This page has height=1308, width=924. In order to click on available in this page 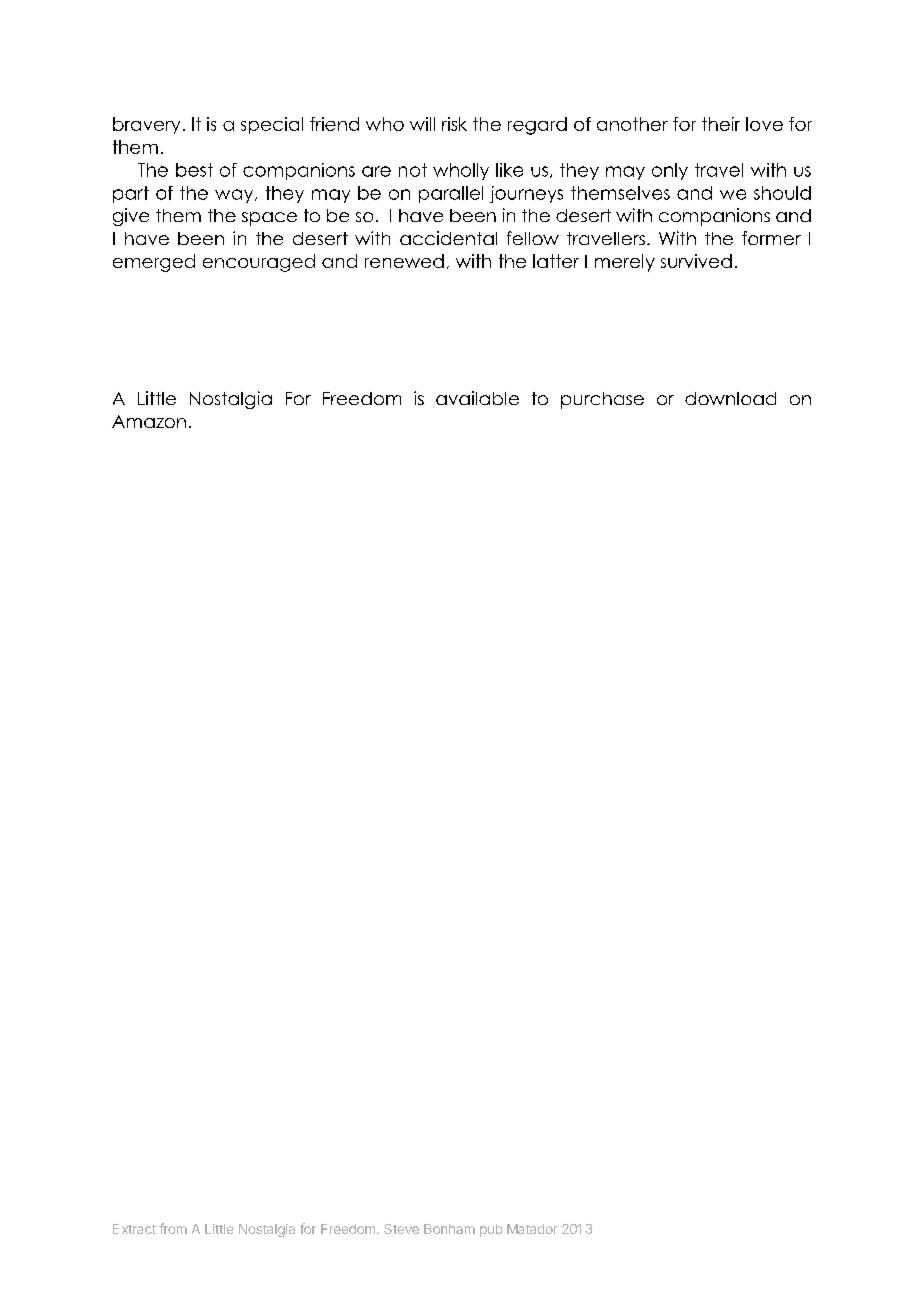, I will do `click(477, 398)`.
